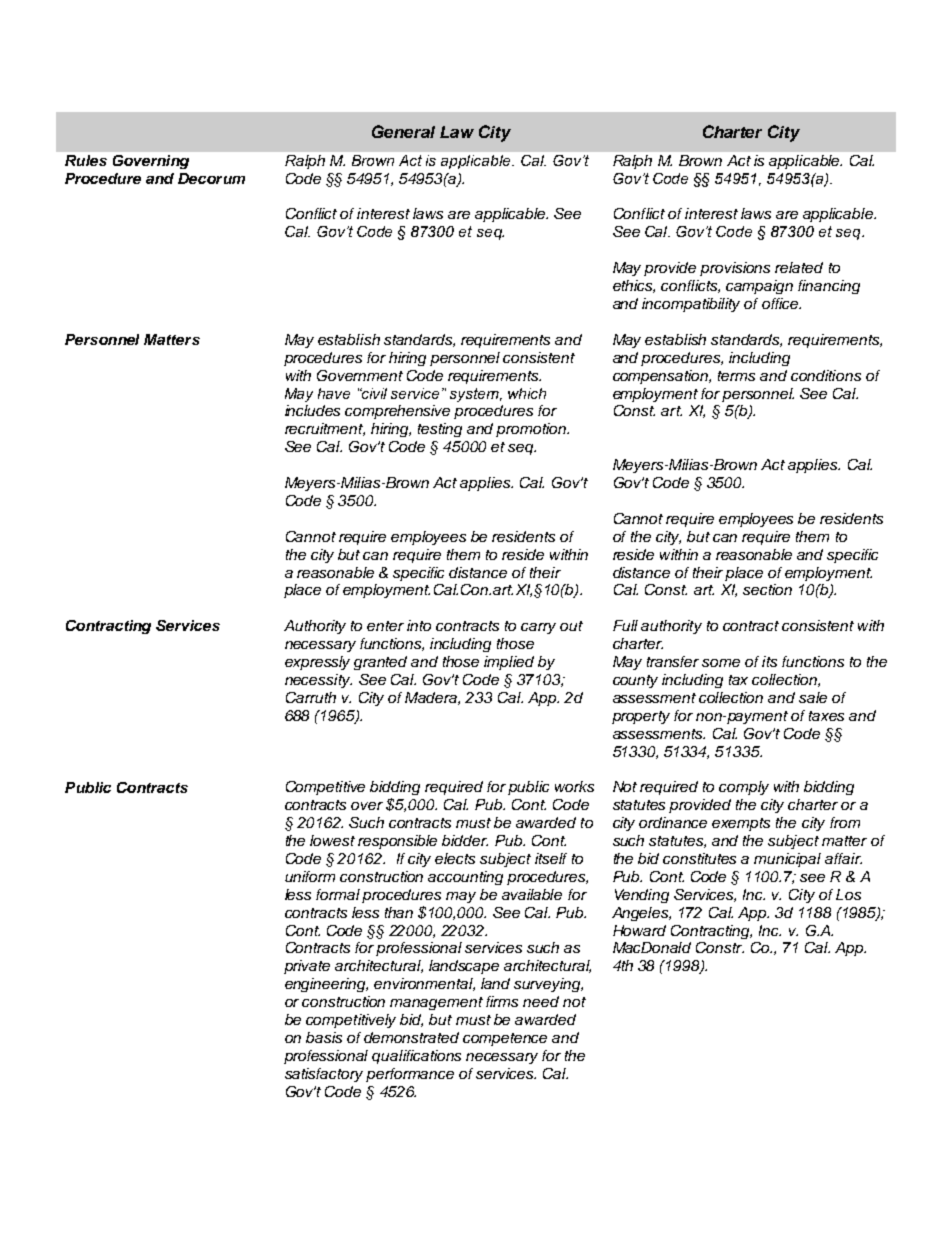  What do you see at coordinates (419, 625) in the screenshot?
I see `into` at bounding box center [419, 625].
